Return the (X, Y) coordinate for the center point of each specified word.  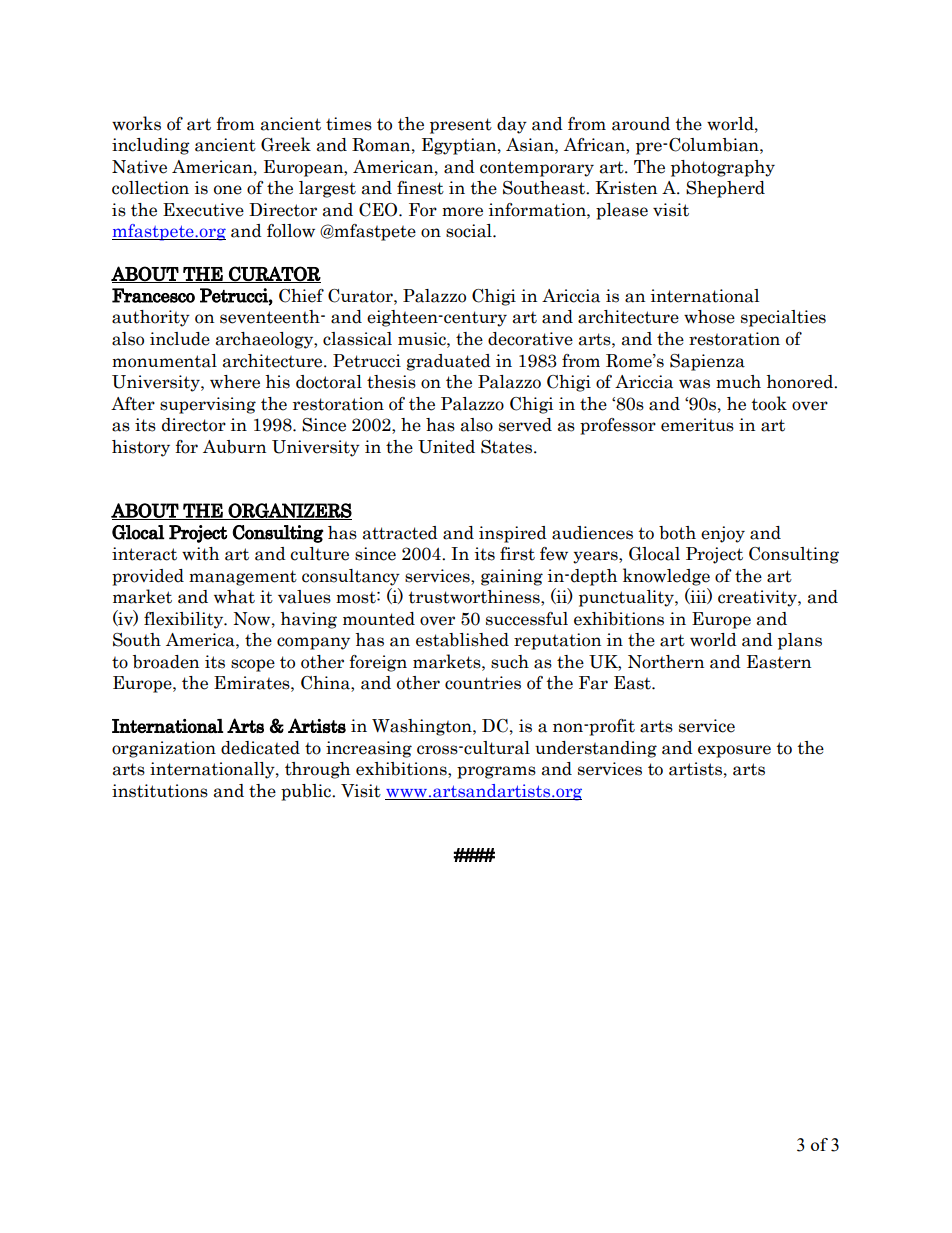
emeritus (697, 425)
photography (723, 168)
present (461, 126)
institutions (160, 791)
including (151, 146)
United (446, 447)
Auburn (234, 447)
